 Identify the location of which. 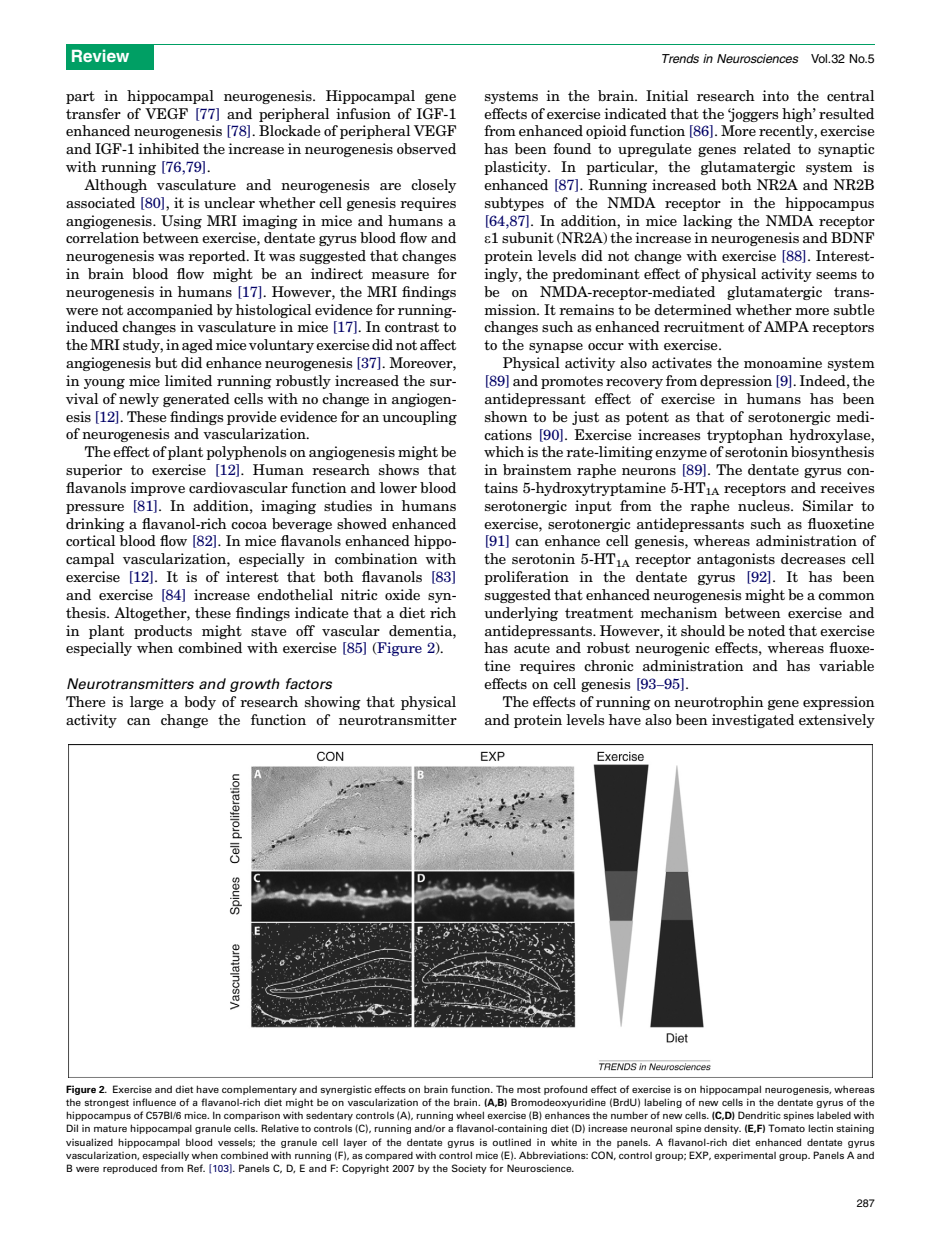
(504, 451).
